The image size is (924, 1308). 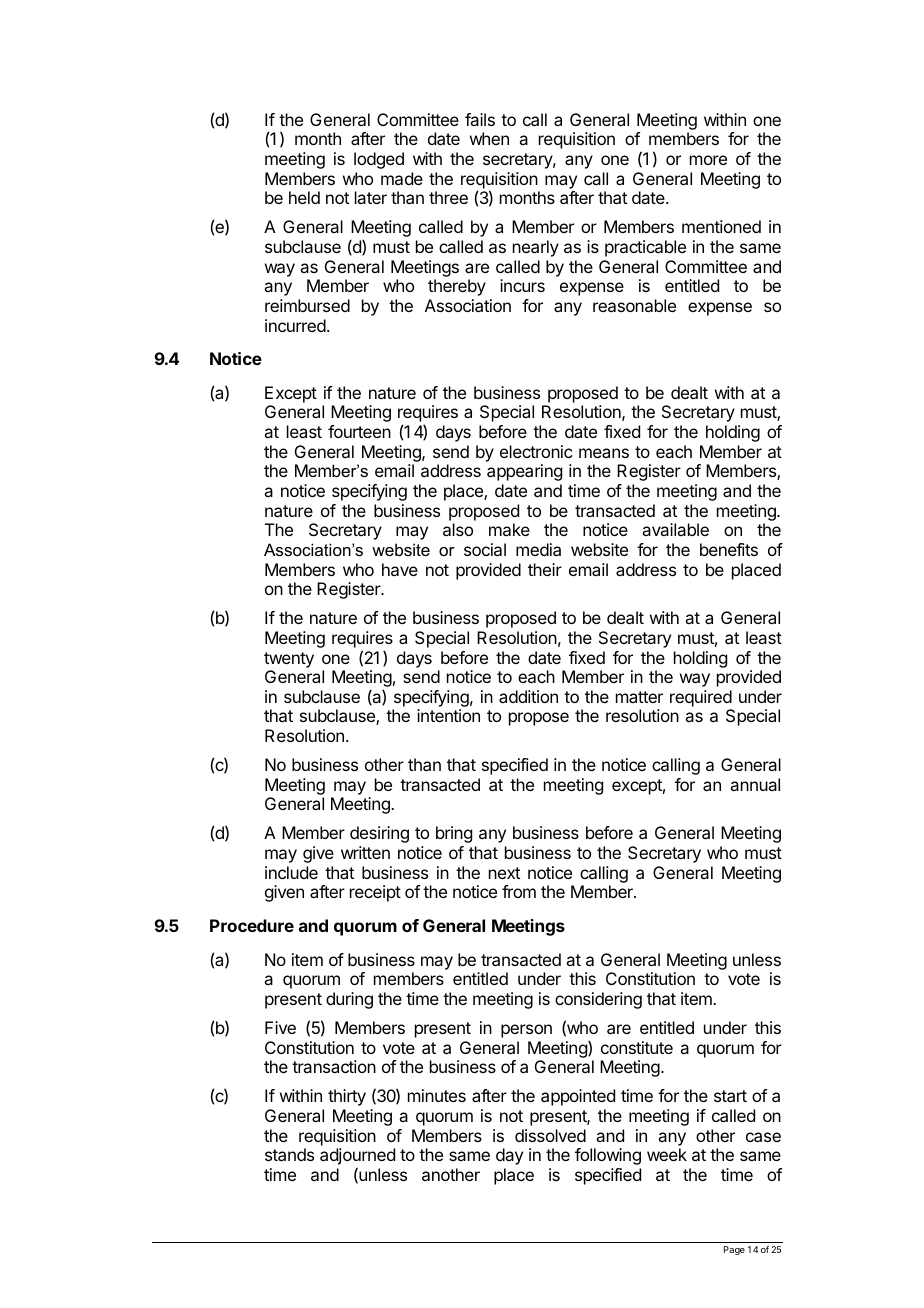 I want to click on electronic, so click(x=536, y=451).
